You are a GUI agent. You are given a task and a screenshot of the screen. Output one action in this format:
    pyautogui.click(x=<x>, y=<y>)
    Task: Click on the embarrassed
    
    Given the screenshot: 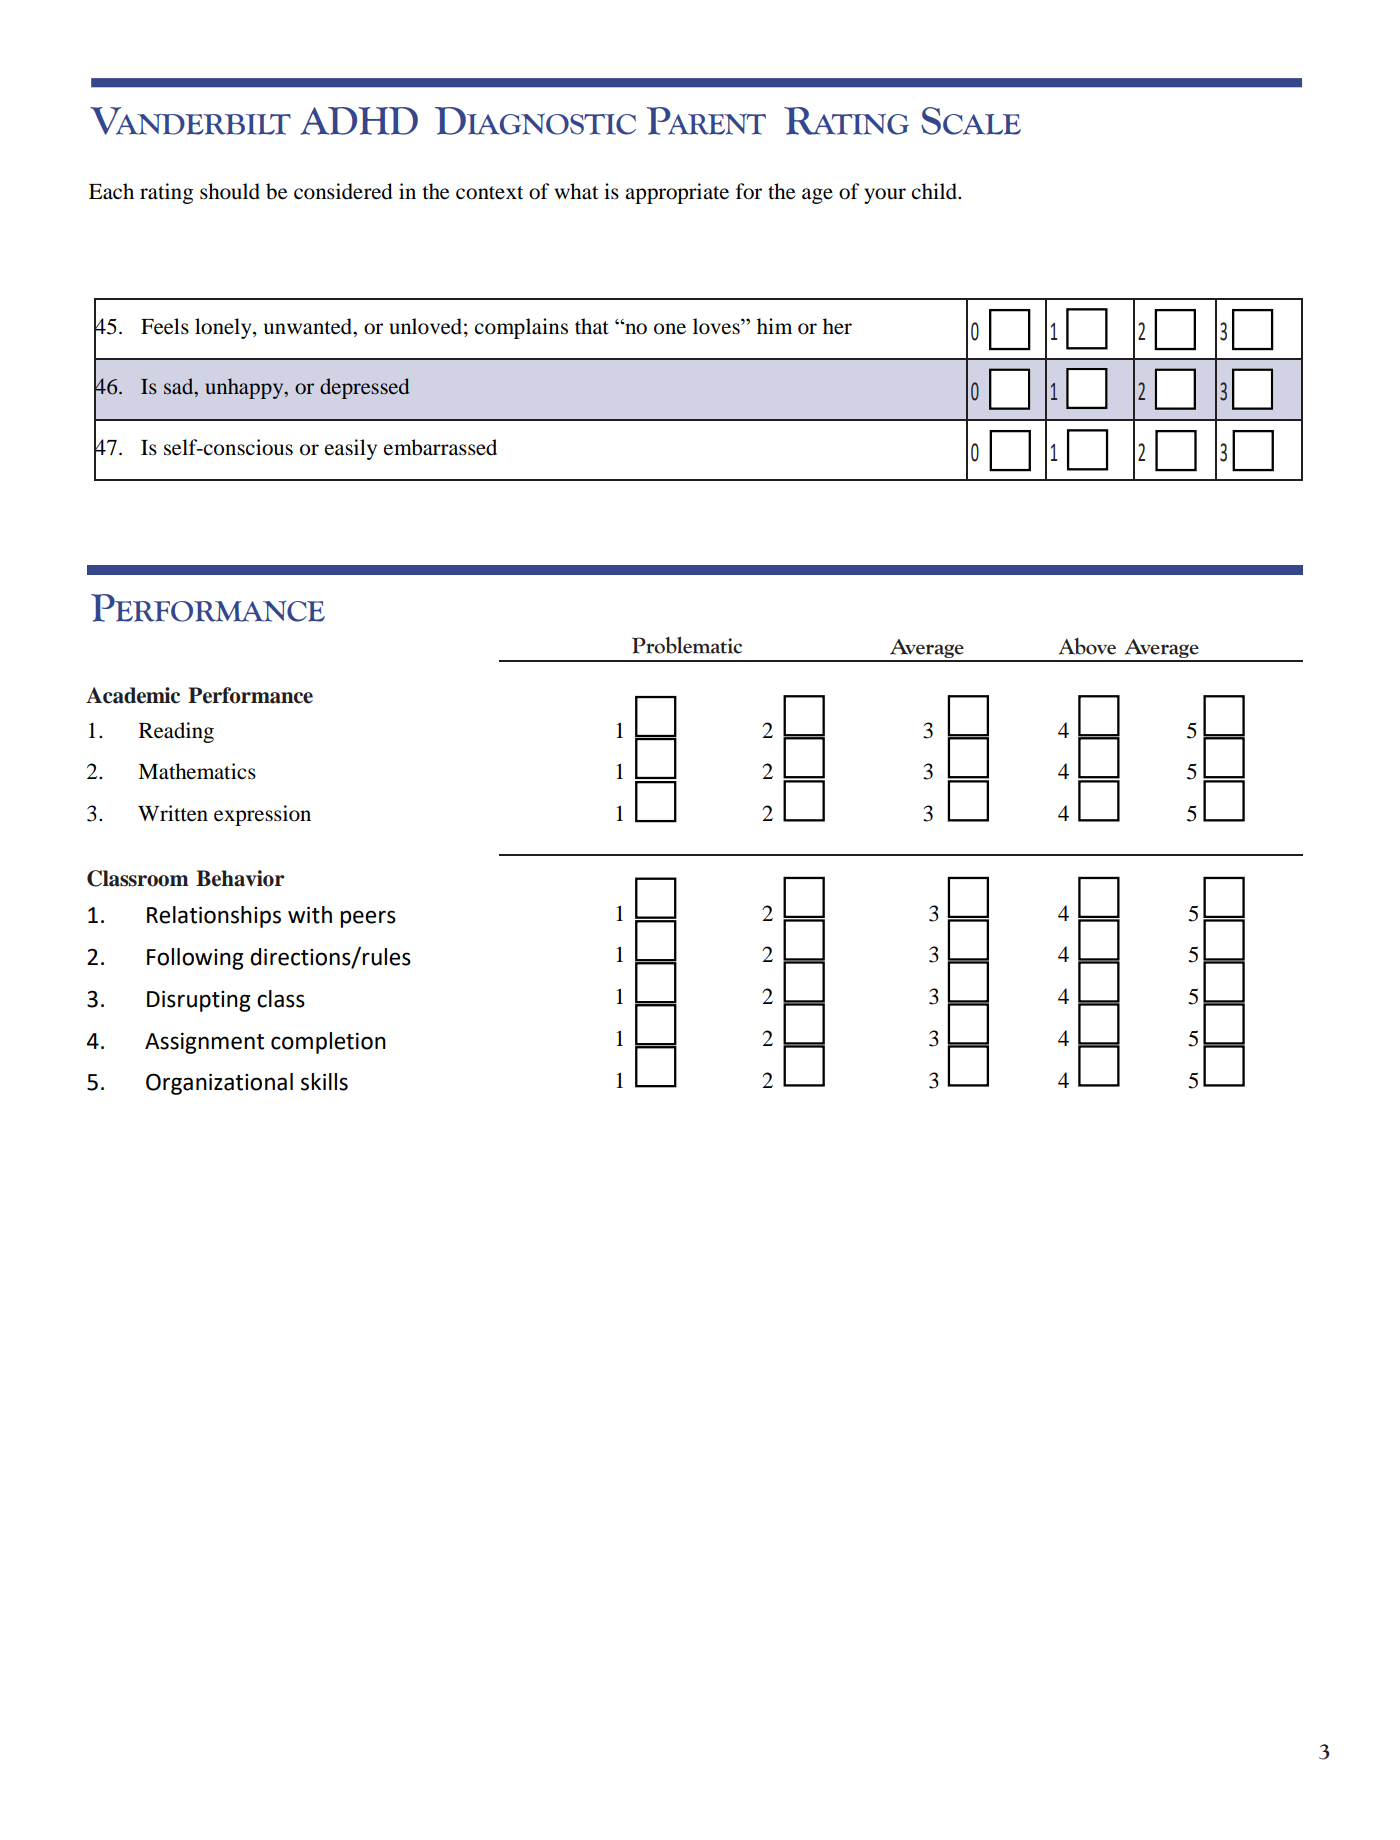 What is the action you would take?
    pyautogui.click(x=440, y=447)
